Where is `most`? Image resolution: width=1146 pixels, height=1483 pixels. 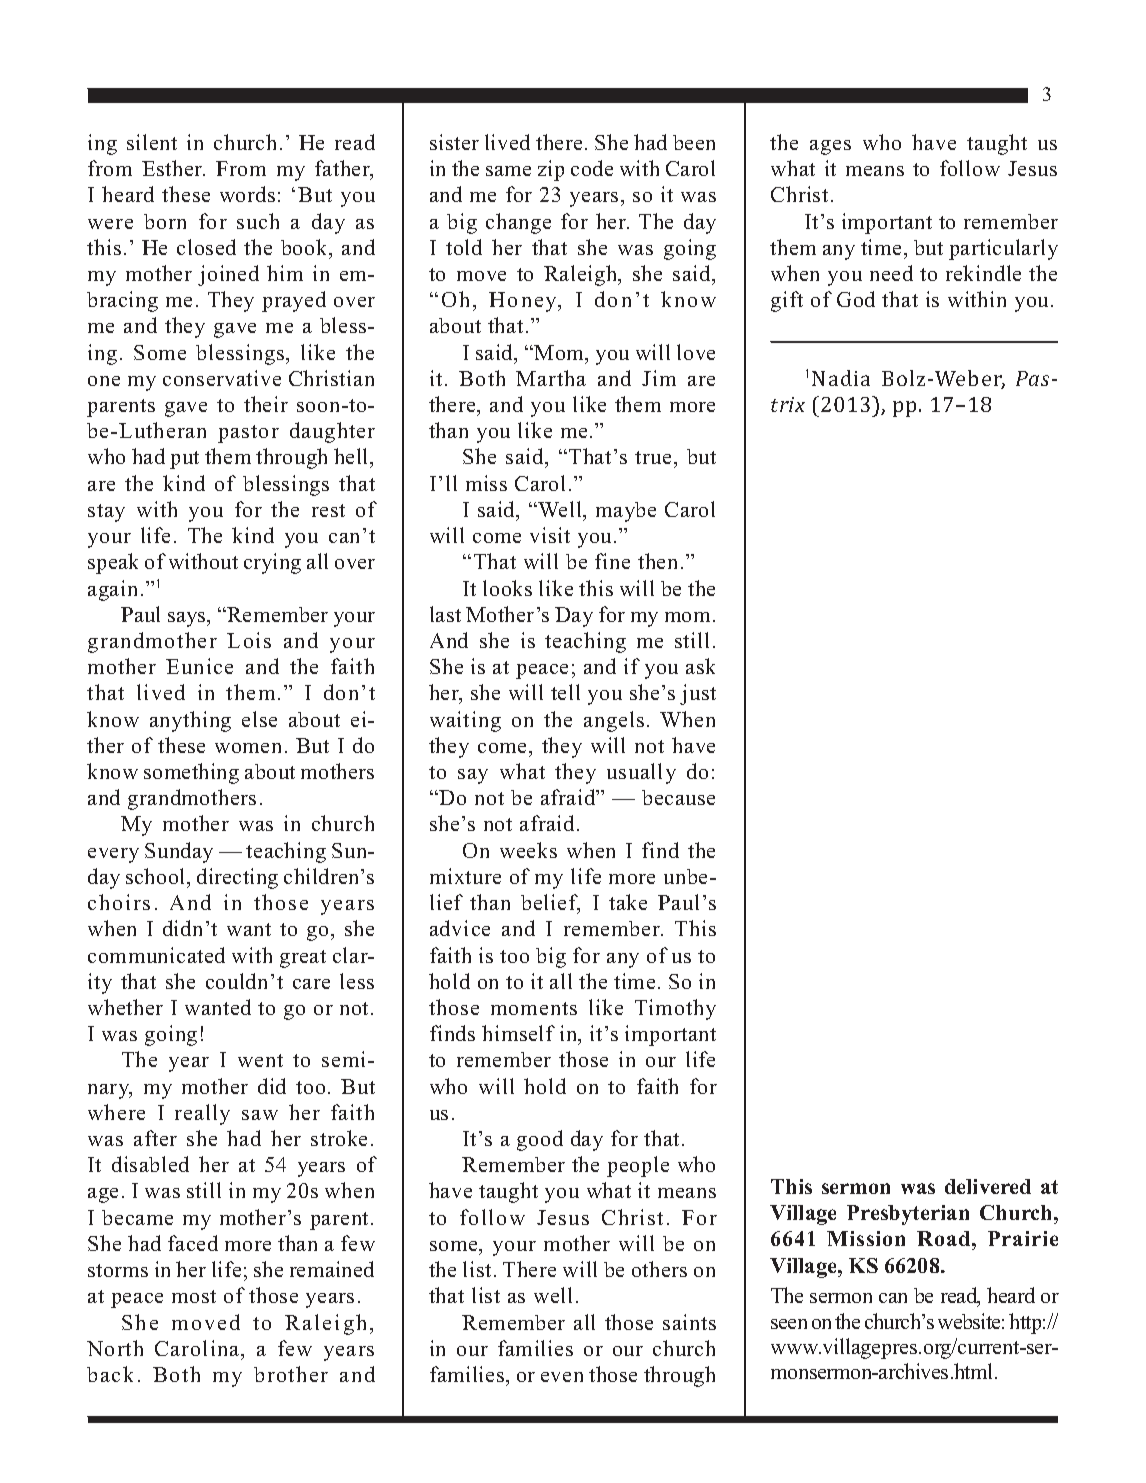 most is located at coordinates (194, 1296).
